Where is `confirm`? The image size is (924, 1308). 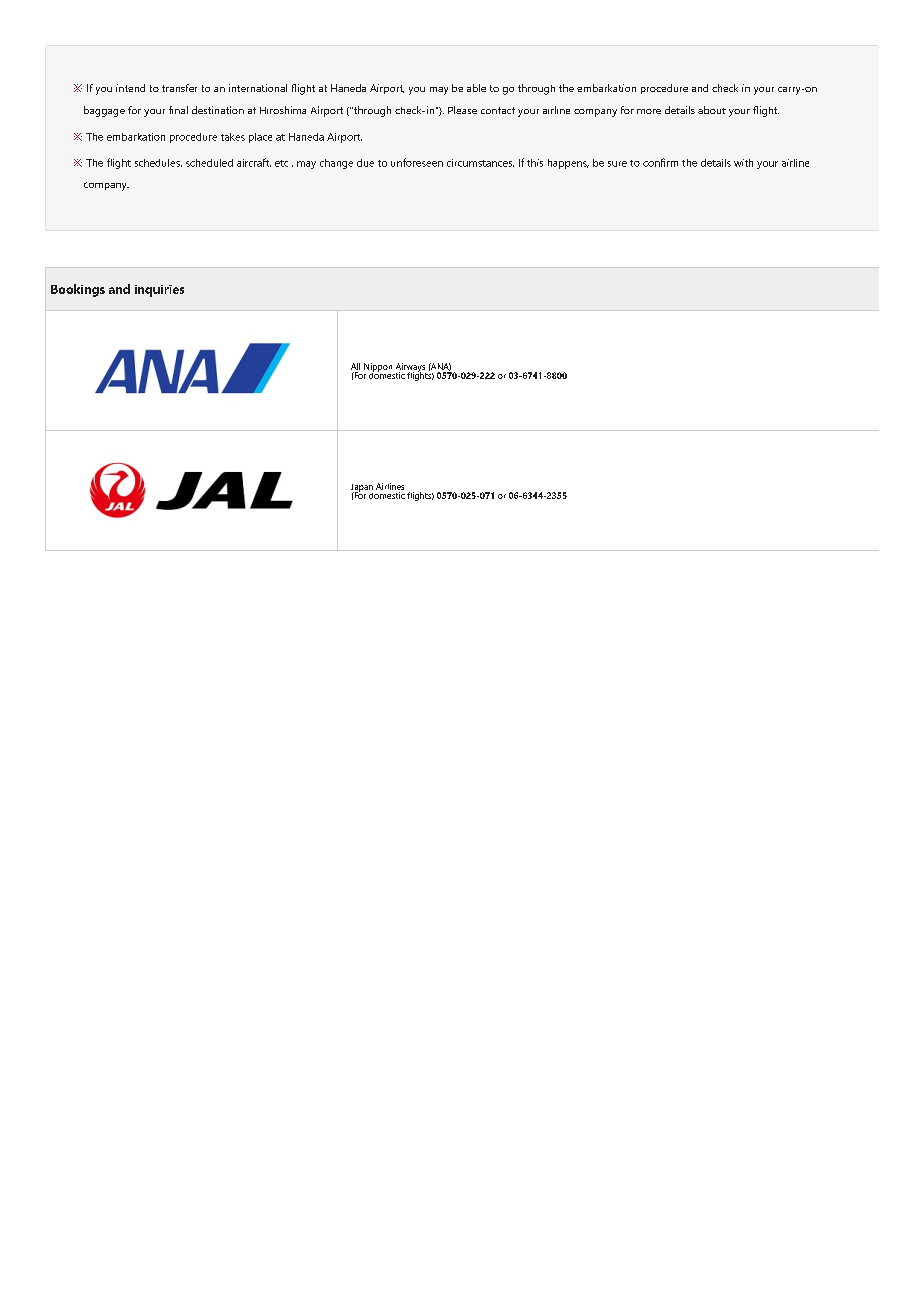
confirm is located at coordinates (660, 162).
